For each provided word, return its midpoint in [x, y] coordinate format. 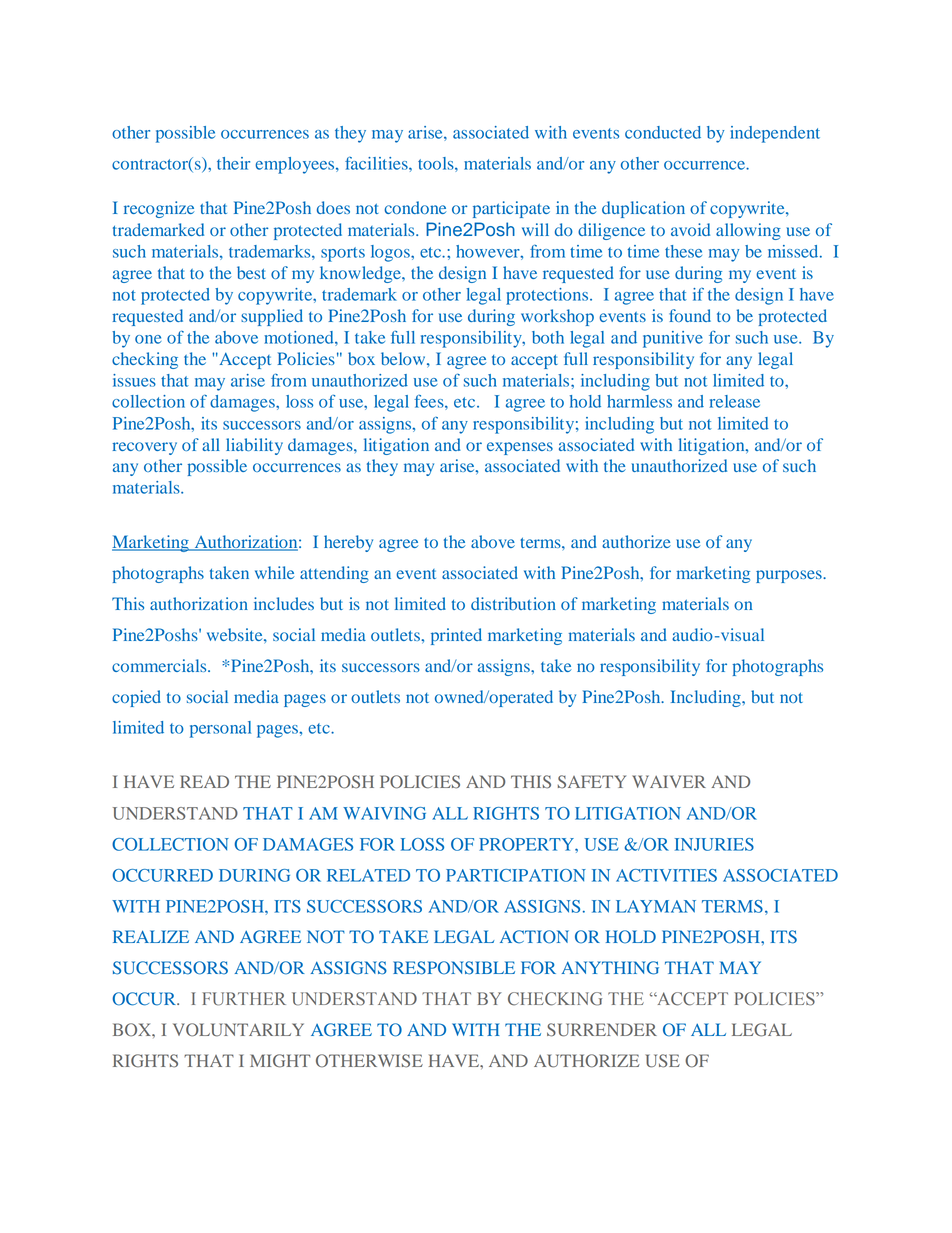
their [233, 163]
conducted [663, 132]
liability [254, 446]
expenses [520, 448]
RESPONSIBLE [454, 968]
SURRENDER [602, 1030]
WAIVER [669, 781]
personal [220, 729]
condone [415, 207]
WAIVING [384, 813]
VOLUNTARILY [238, 1030]
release [735, 401]
